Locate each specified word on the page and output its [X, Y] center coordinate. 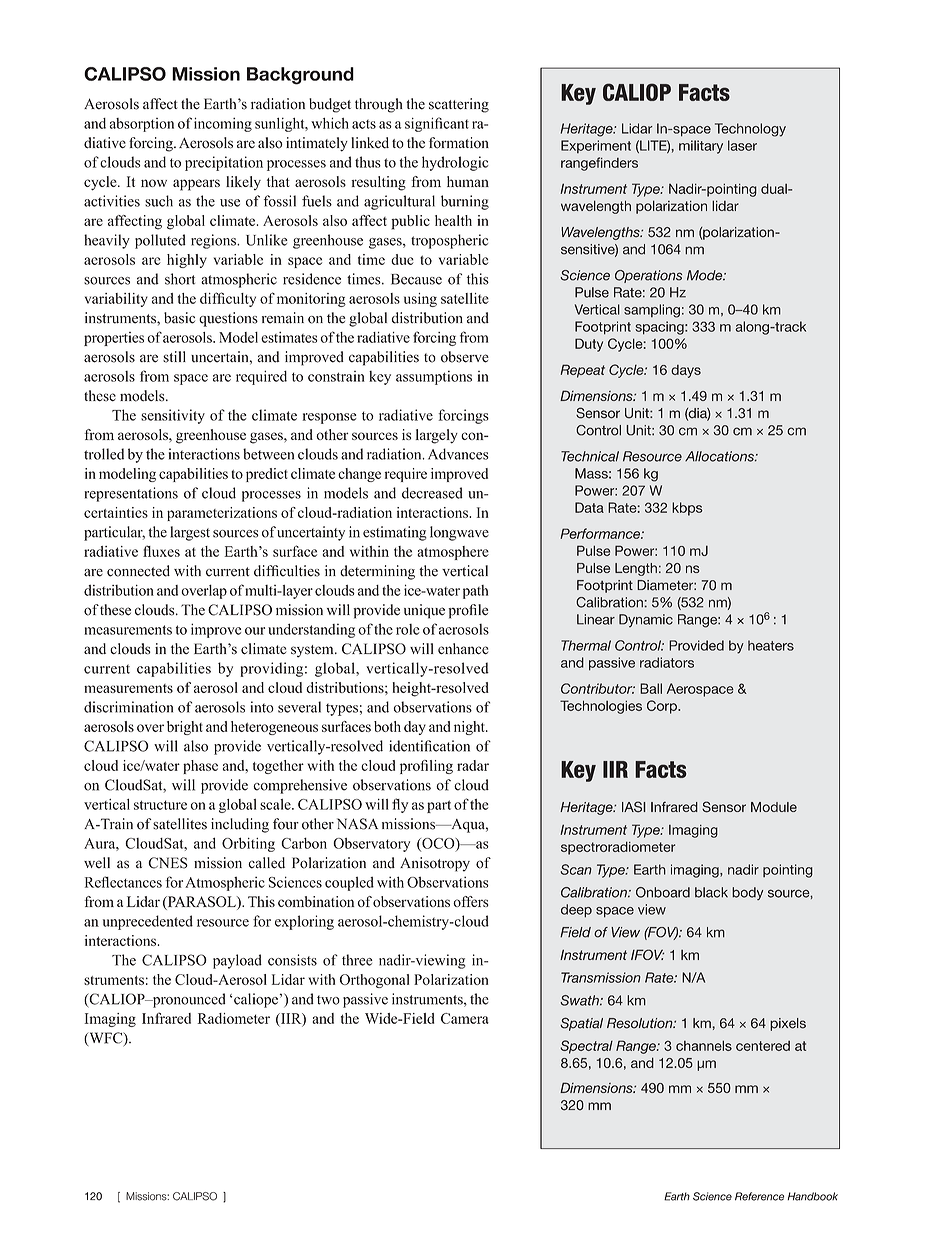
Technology [750, 130]
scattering [459, 105]
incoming [223, 124]
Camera [465, 1018]
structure [160, 805]
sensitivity [173, 416]
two [328, 1000]
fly [400, 805]
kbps [687, 509]
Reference [759, 1196]
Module [774, 807]
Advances [458, 454]
